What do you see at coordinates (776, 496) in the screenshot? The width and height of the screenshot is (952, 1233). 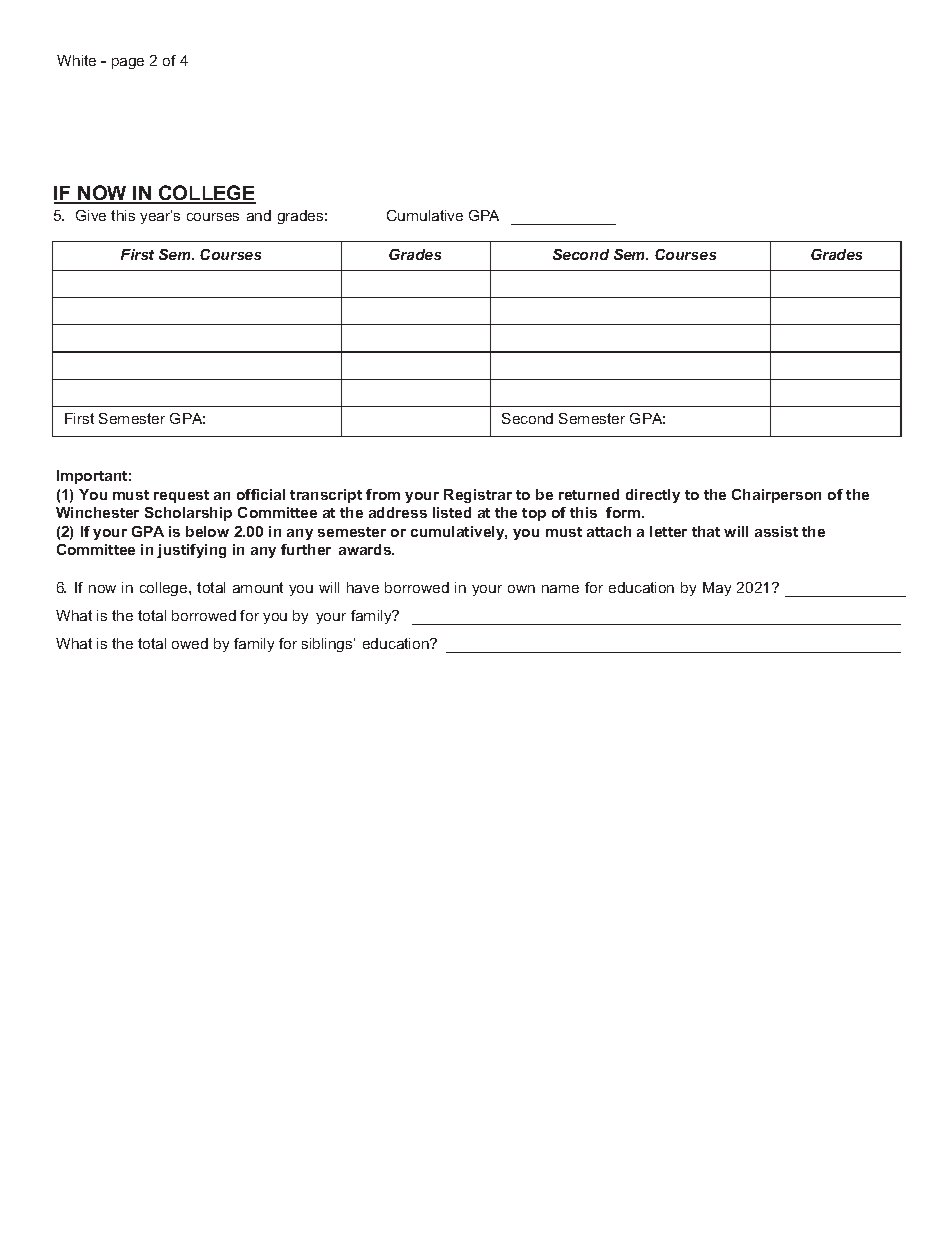 I see `Chairperson` at bounding box center [776, 496].
